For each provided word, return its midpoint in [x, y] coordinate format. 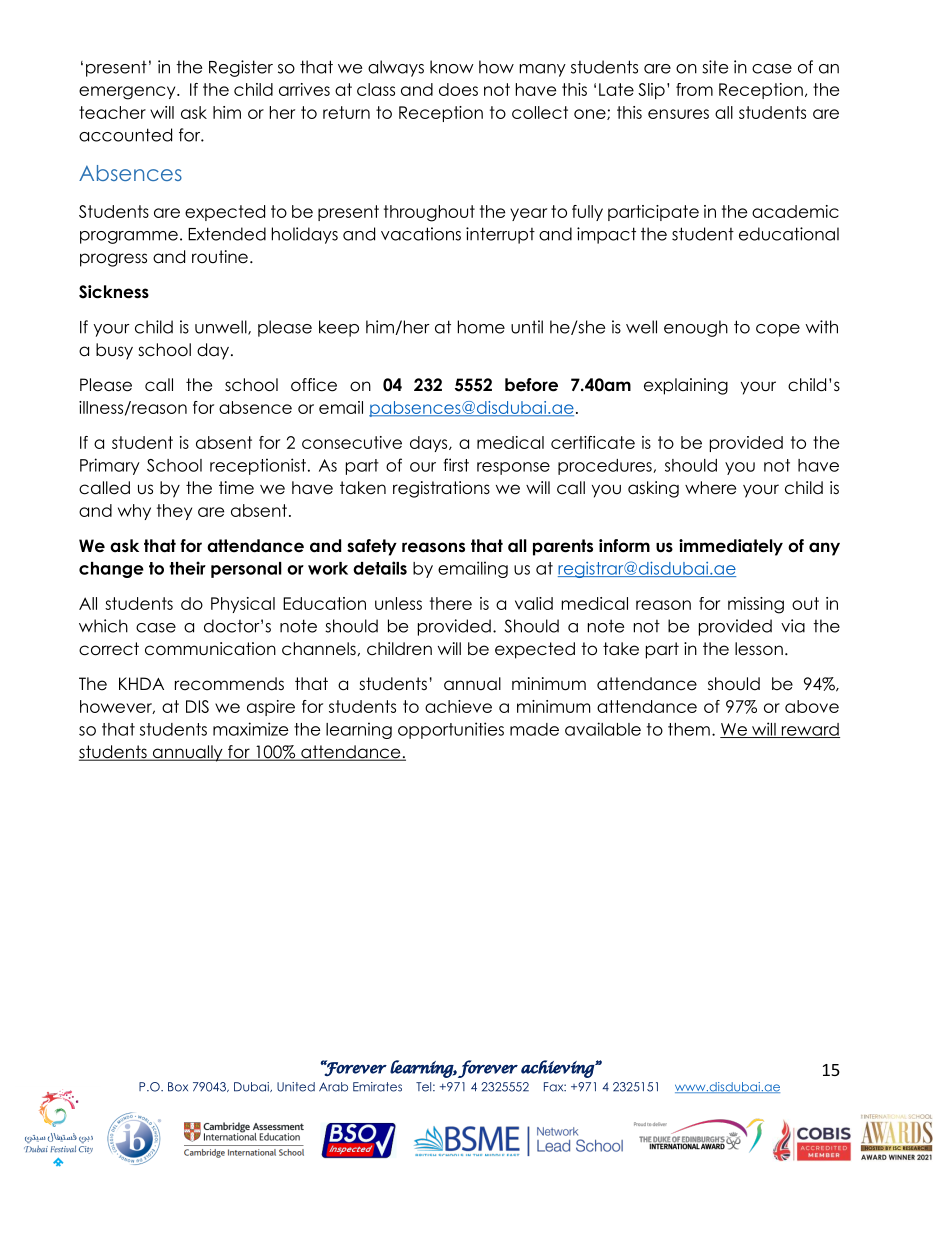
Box [178, 1087]
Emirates [377, 1087]
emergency [128, 93]
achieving [558, 1069]
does [458, 89]
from [694, 89]
